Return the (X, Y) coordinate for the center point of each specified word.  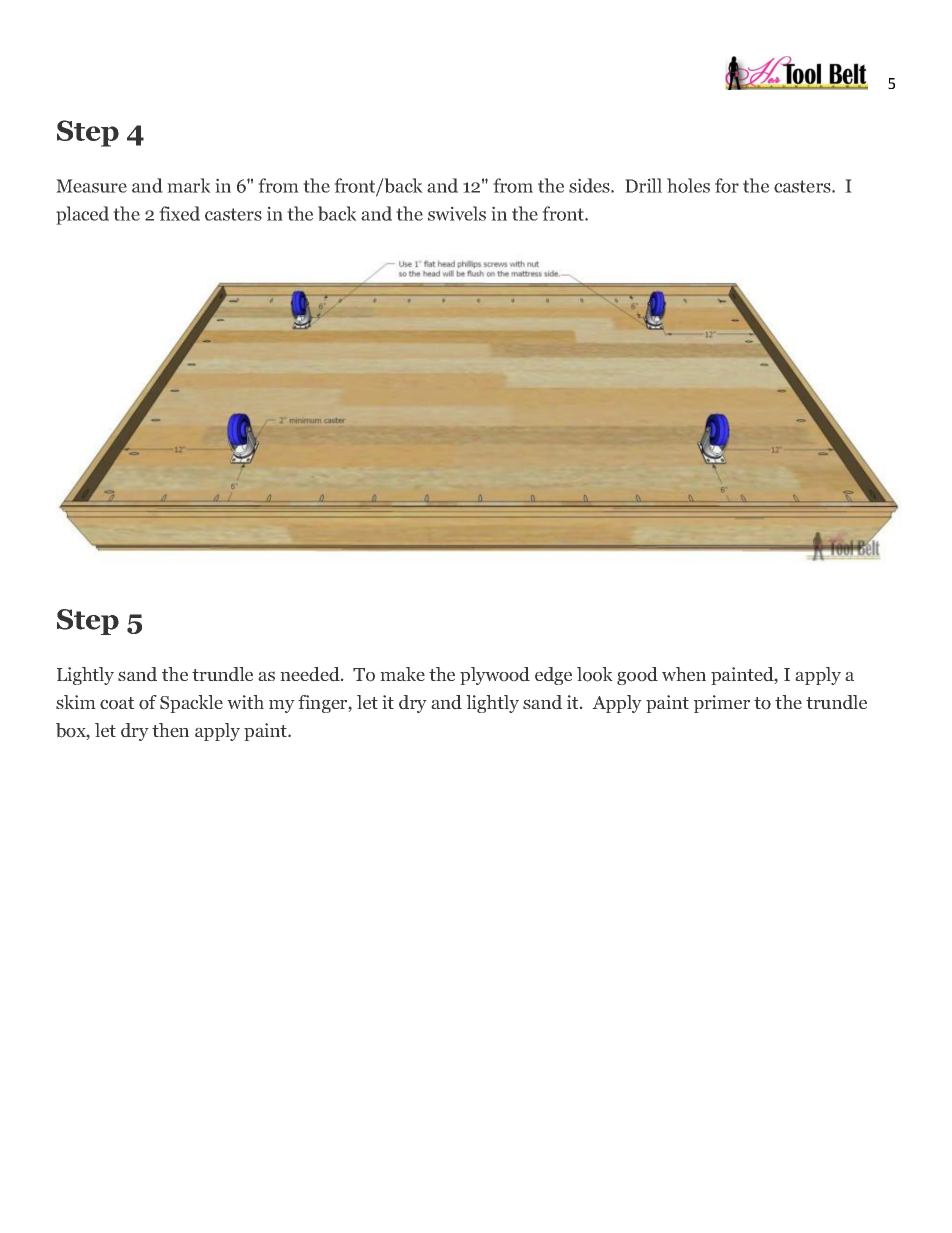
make (402, 674)
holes (688, 185)
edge (553, 676)
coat (117, 703)
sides (590, 185)
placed (82, 215)
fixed (179, 213)
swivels (457, 213)
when (684, 674)
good (637, 676)
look (595, 674)
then (170, 730)
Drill (643, 185)
